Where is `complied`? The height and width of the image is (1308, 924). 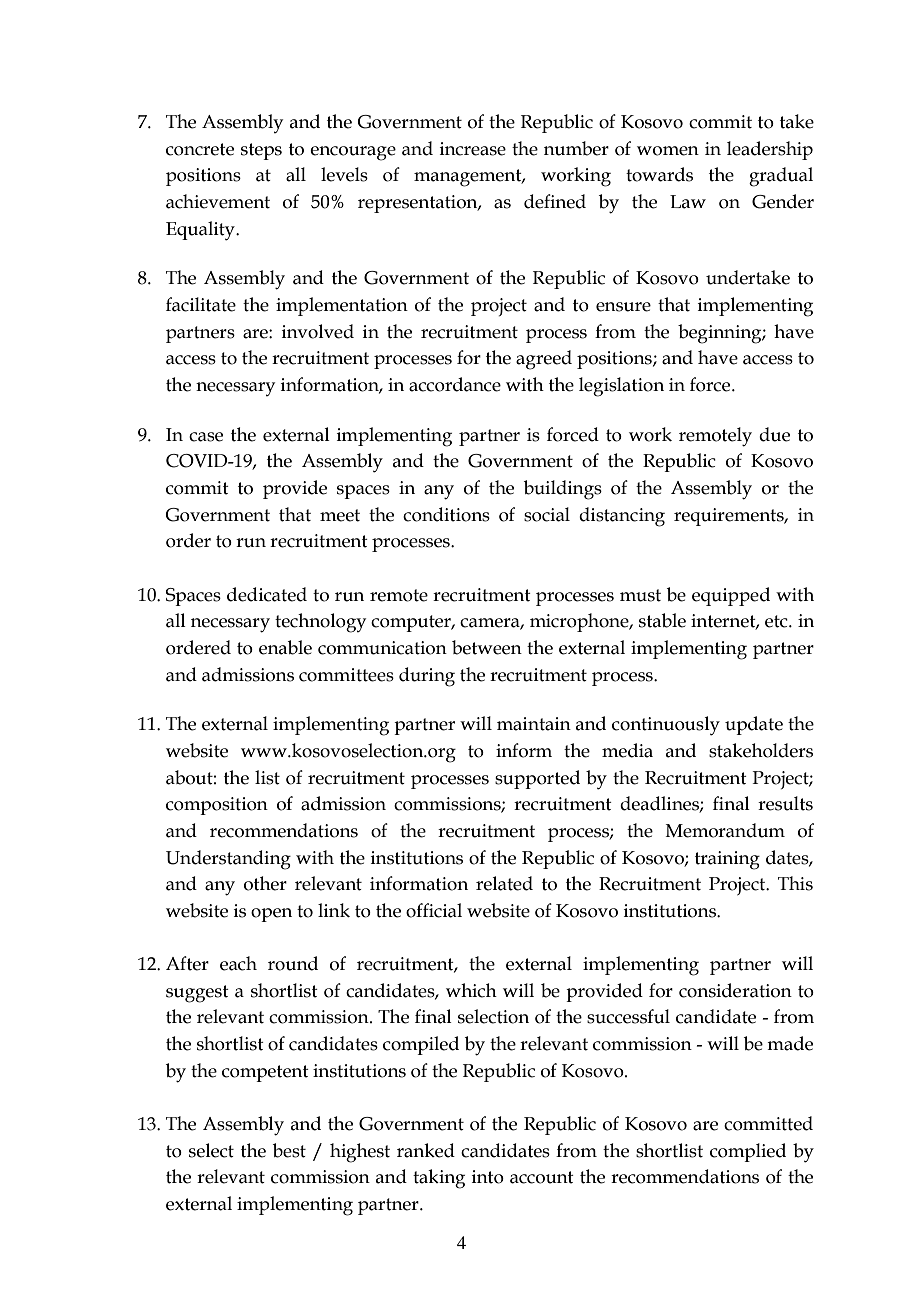
complied is located at coordinates (748, 1152).
